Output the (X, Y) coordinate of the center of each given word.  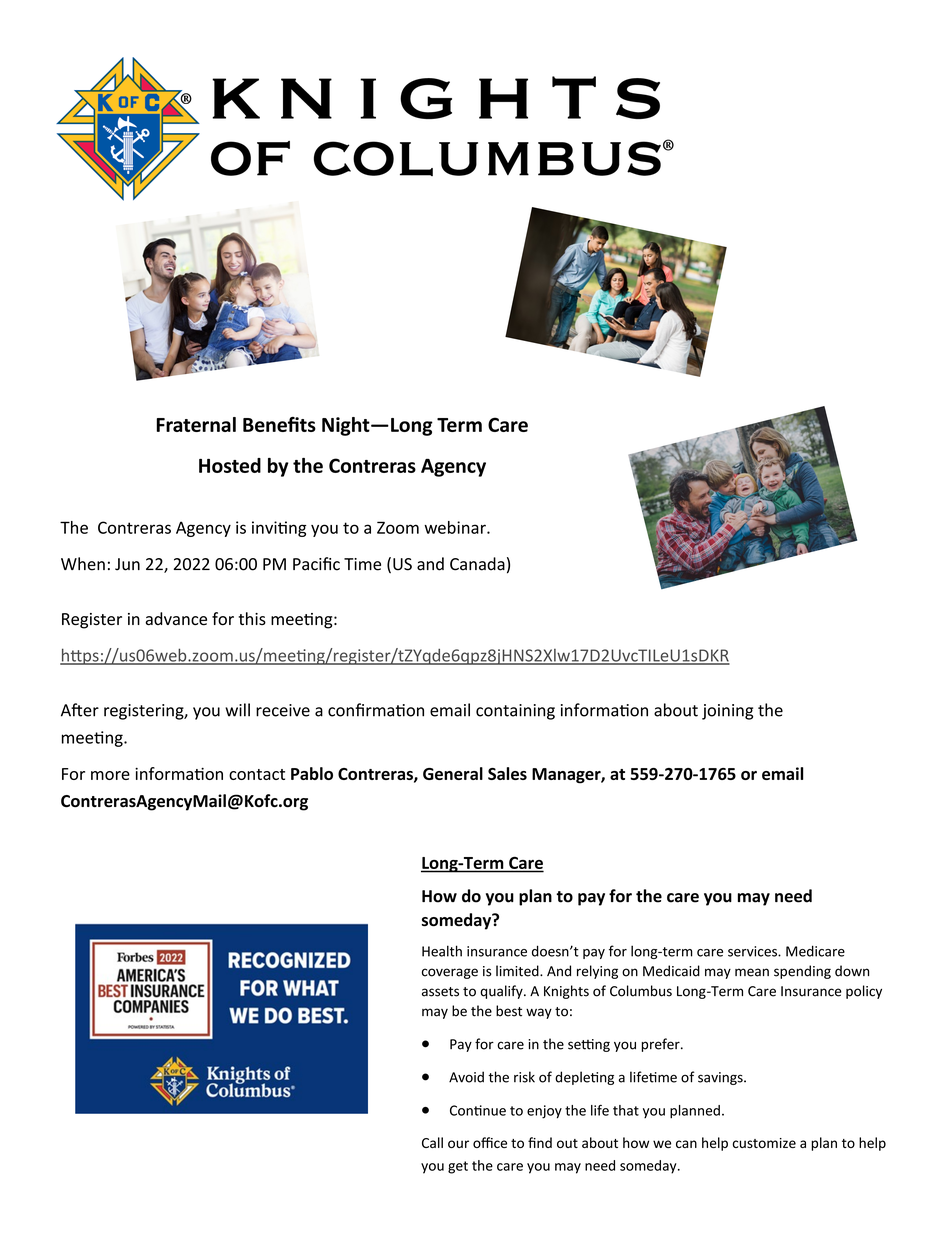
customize (764, 1143)
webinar (456, 527)
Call (432, 1142)
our (458, 1144)
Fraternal (196, 424)
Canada (477, 564)
